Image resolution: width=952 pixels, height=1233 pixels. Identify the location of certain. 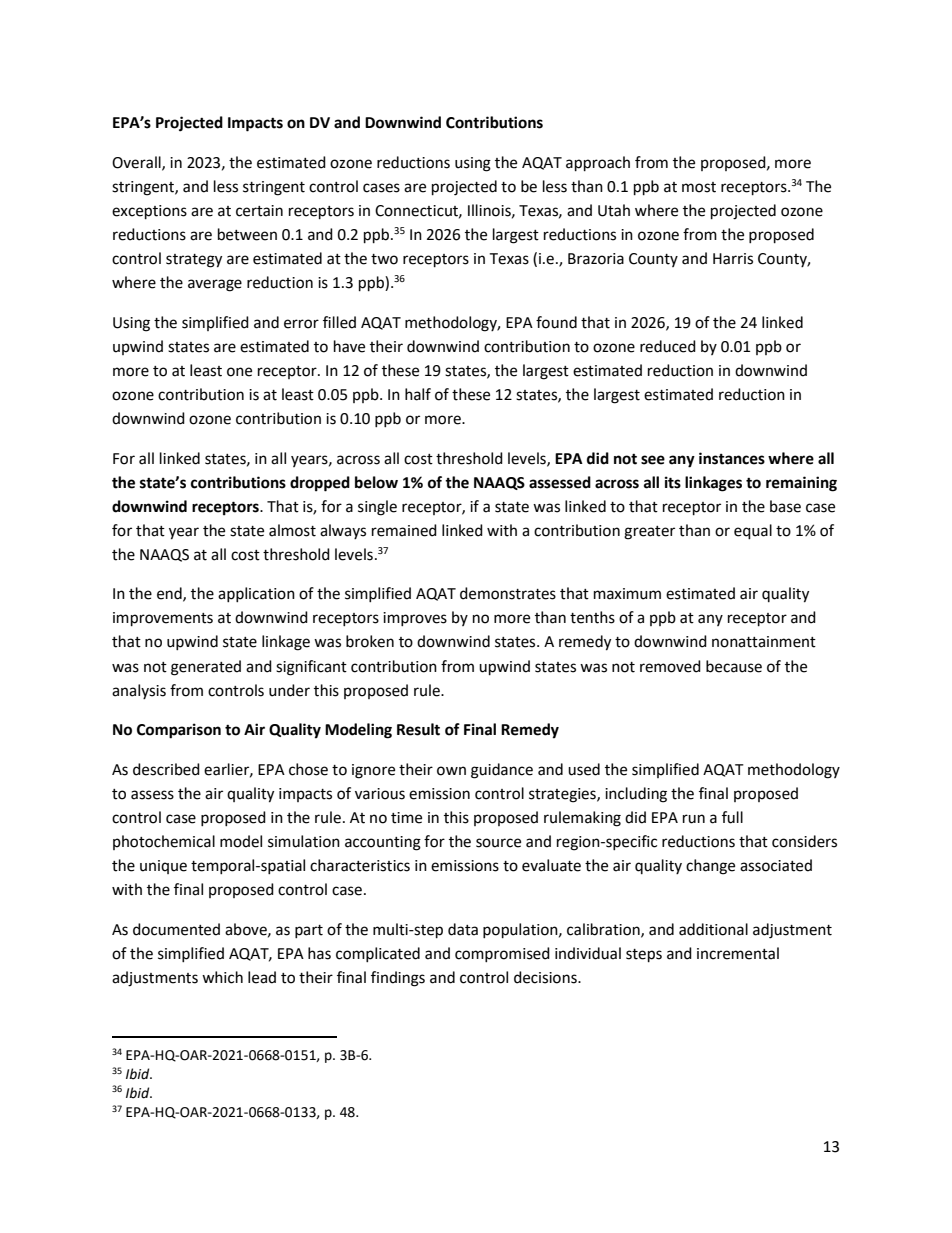
(259, 211).
